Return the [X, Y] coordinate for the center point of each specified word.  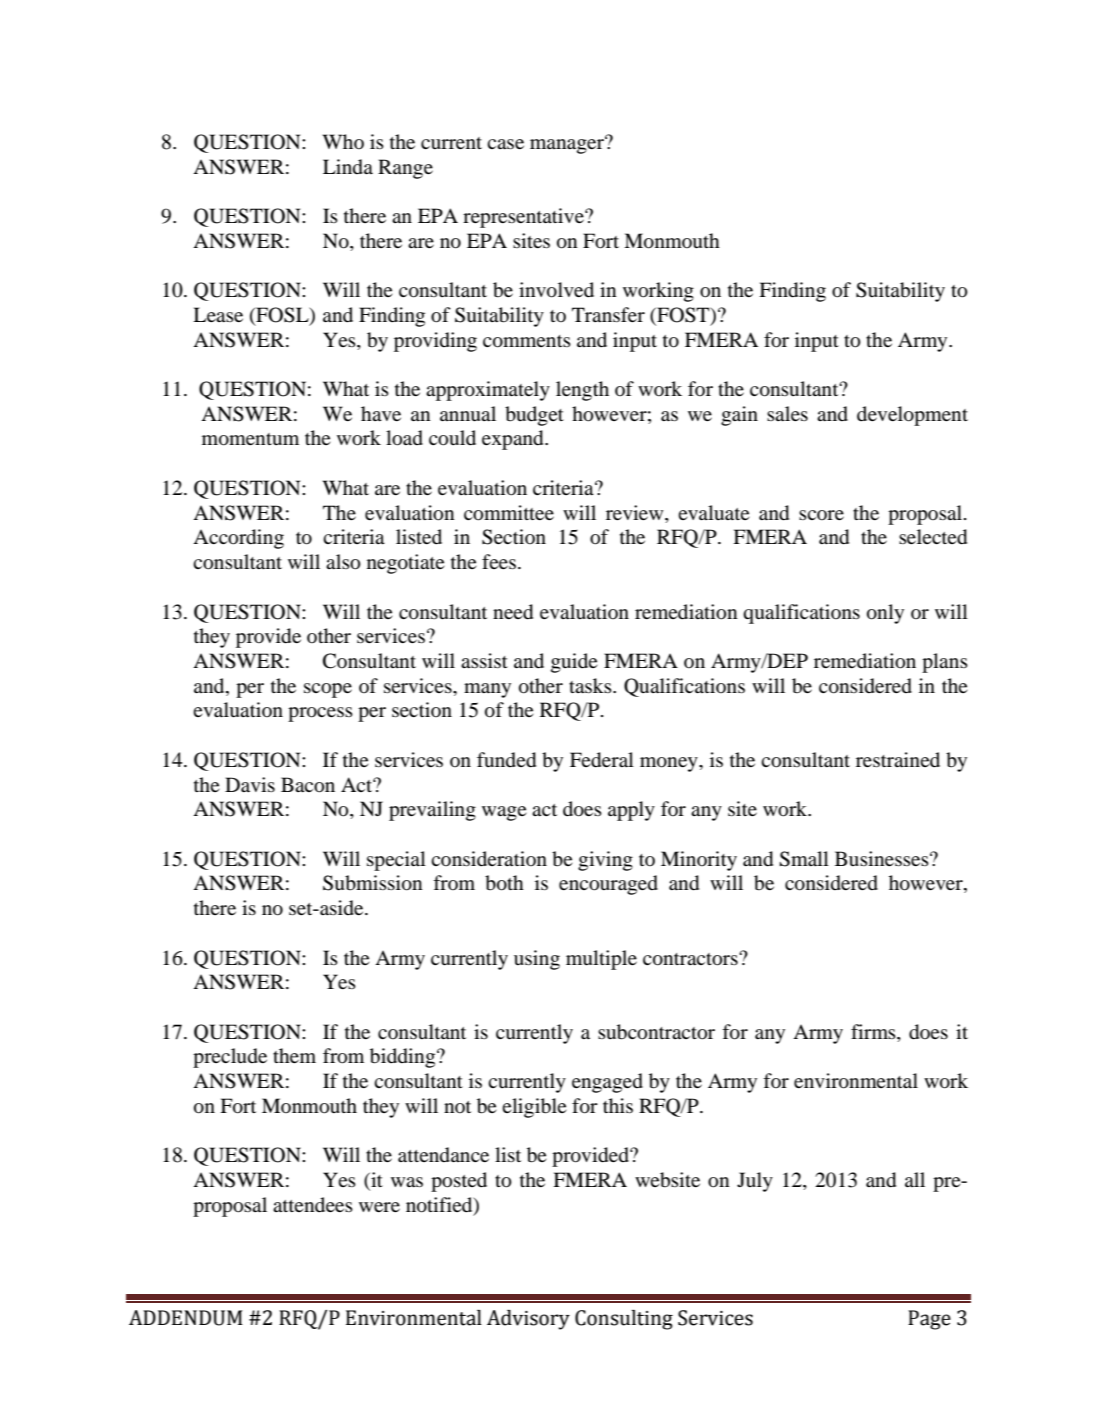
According [238, 539]
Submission [373, 883]
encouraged [608, 885]
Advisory [528, 1320]
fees [499, 561]
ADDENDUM [186, 1318]
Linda [348, 167]
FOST [683, 316]
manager [568, 145]
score [821, 515]
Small [804, 859]
